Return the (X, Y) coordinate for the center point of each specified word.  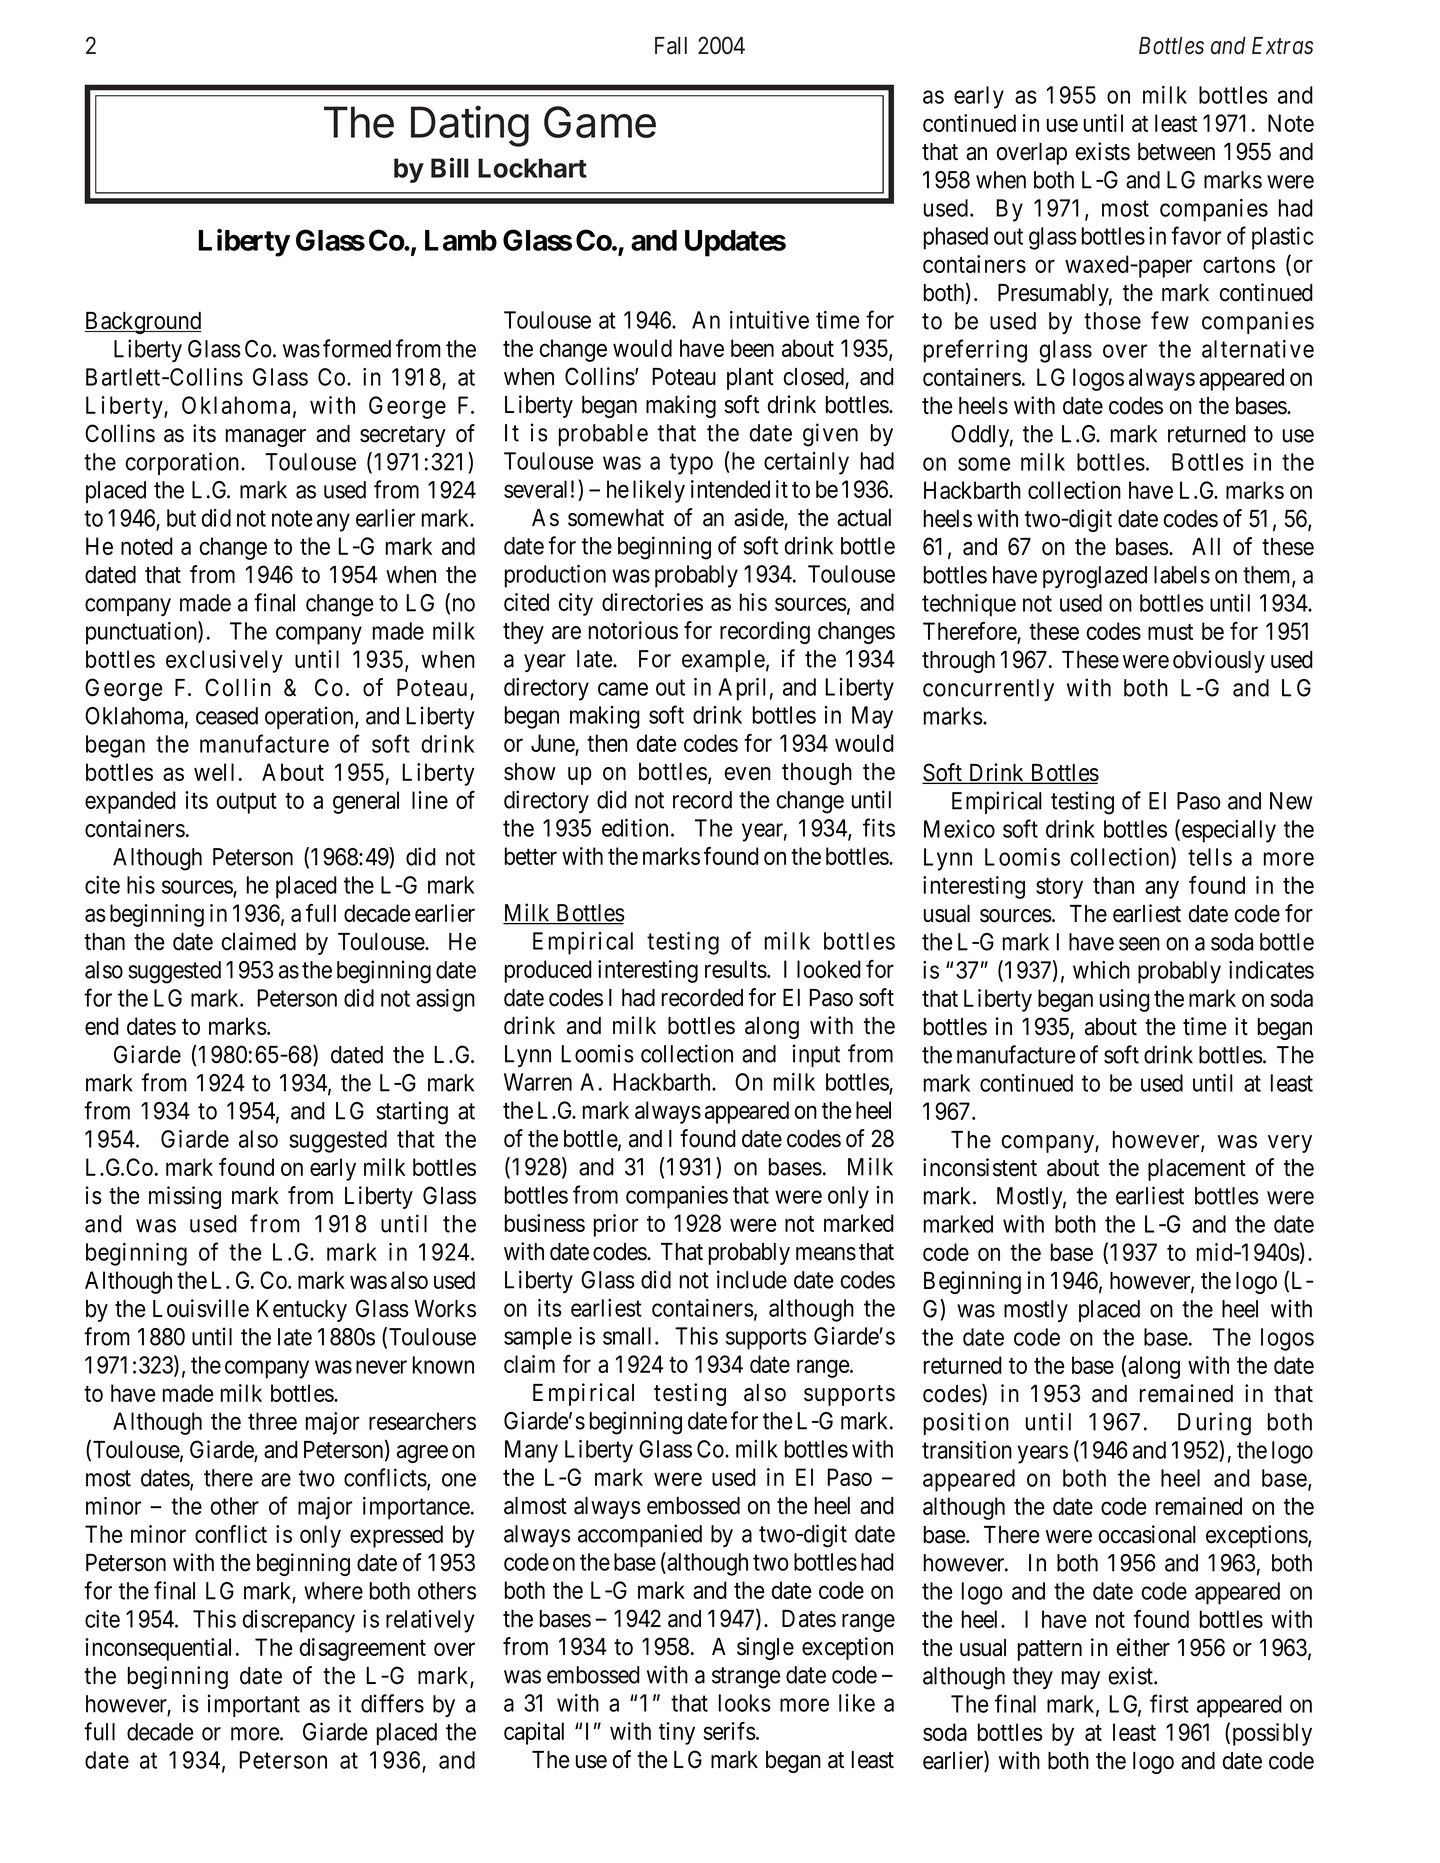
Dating (470, 126)
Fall (671, 46)
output (247, 803)
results (736, 969)
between (1176, 152)
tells (1210, 857)
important (254, 1705)
